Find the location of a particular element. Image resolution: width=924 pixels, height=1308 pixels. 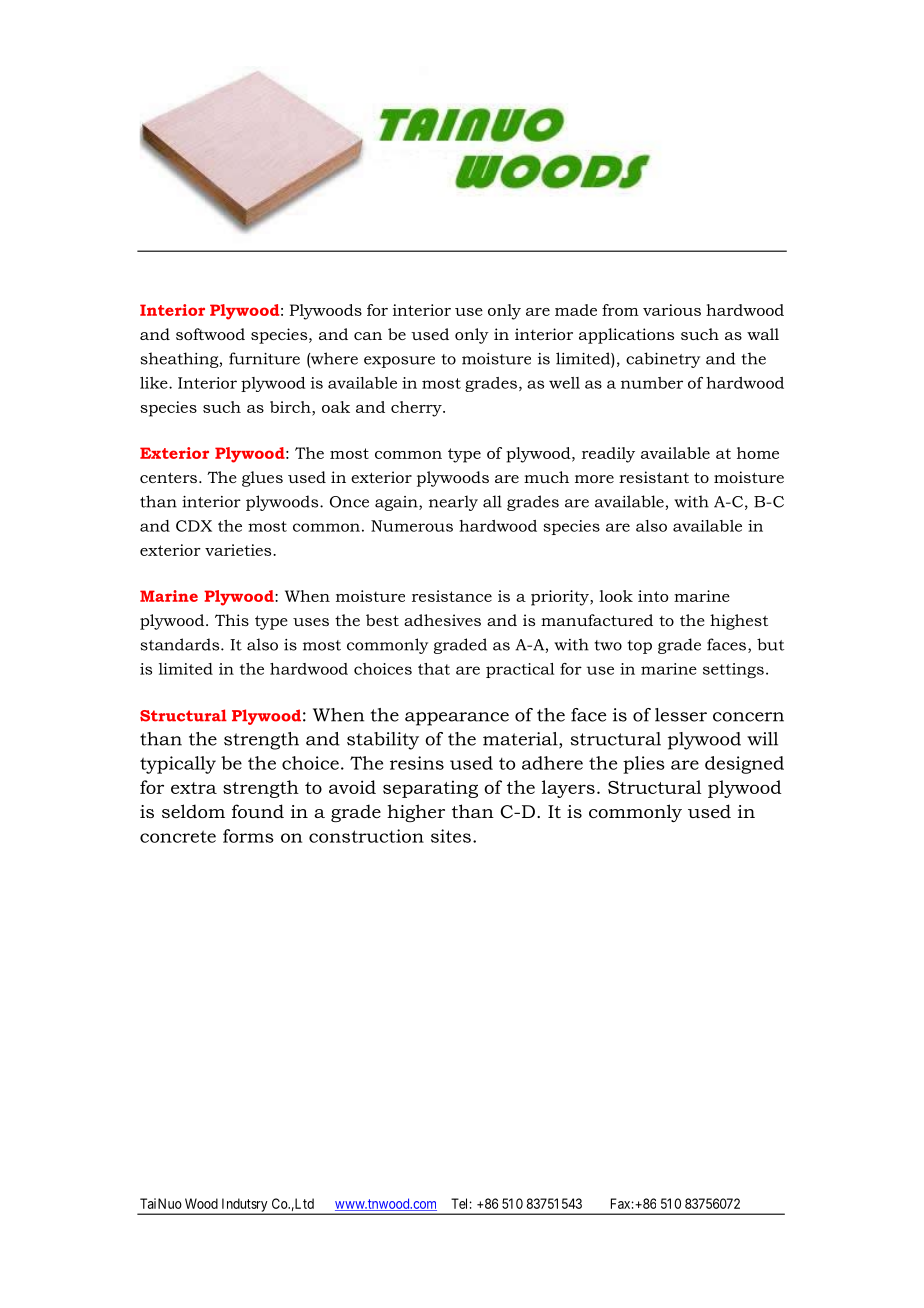

varieties is located at coordinates (239, 550).
